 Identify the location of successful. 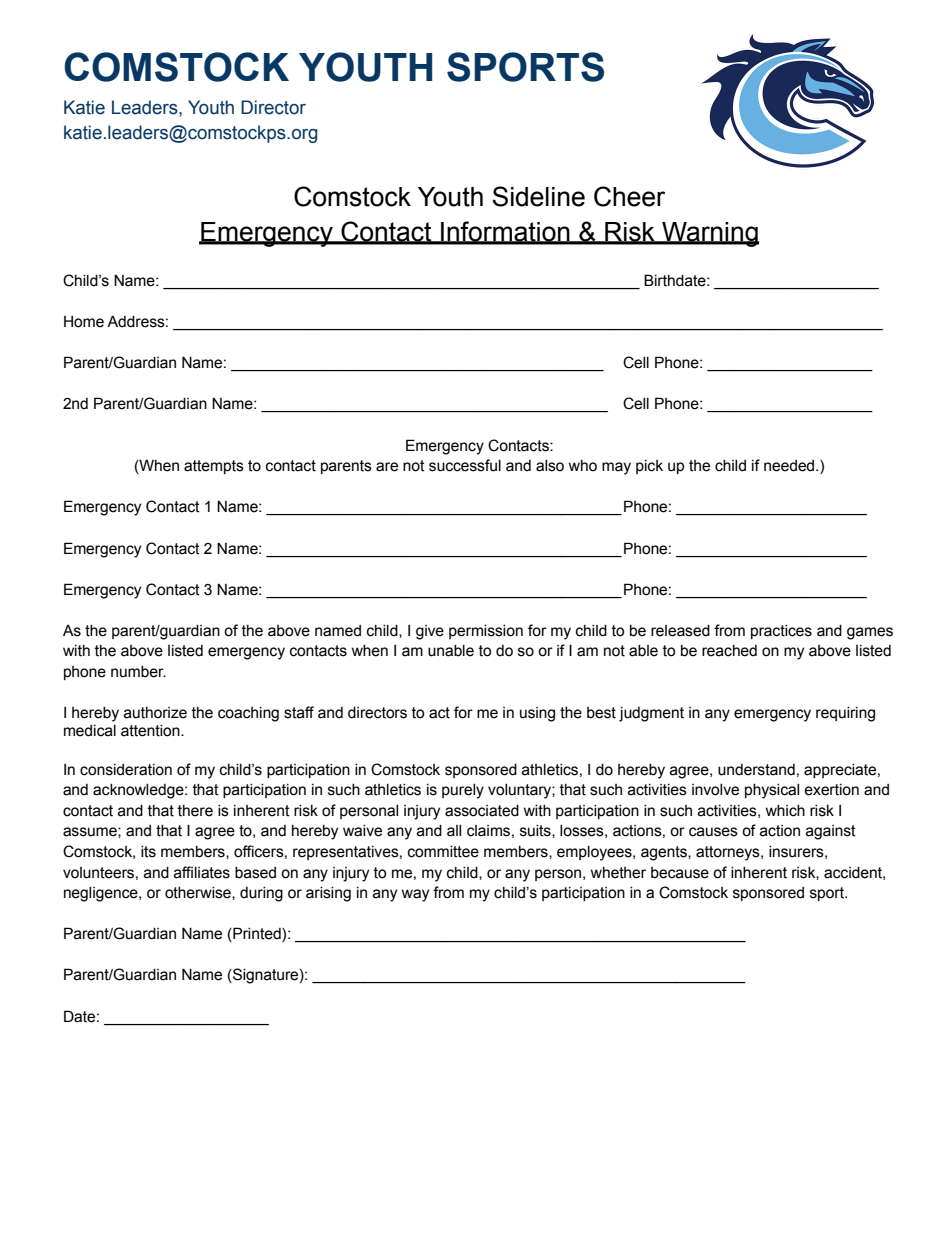
(465, 465).
